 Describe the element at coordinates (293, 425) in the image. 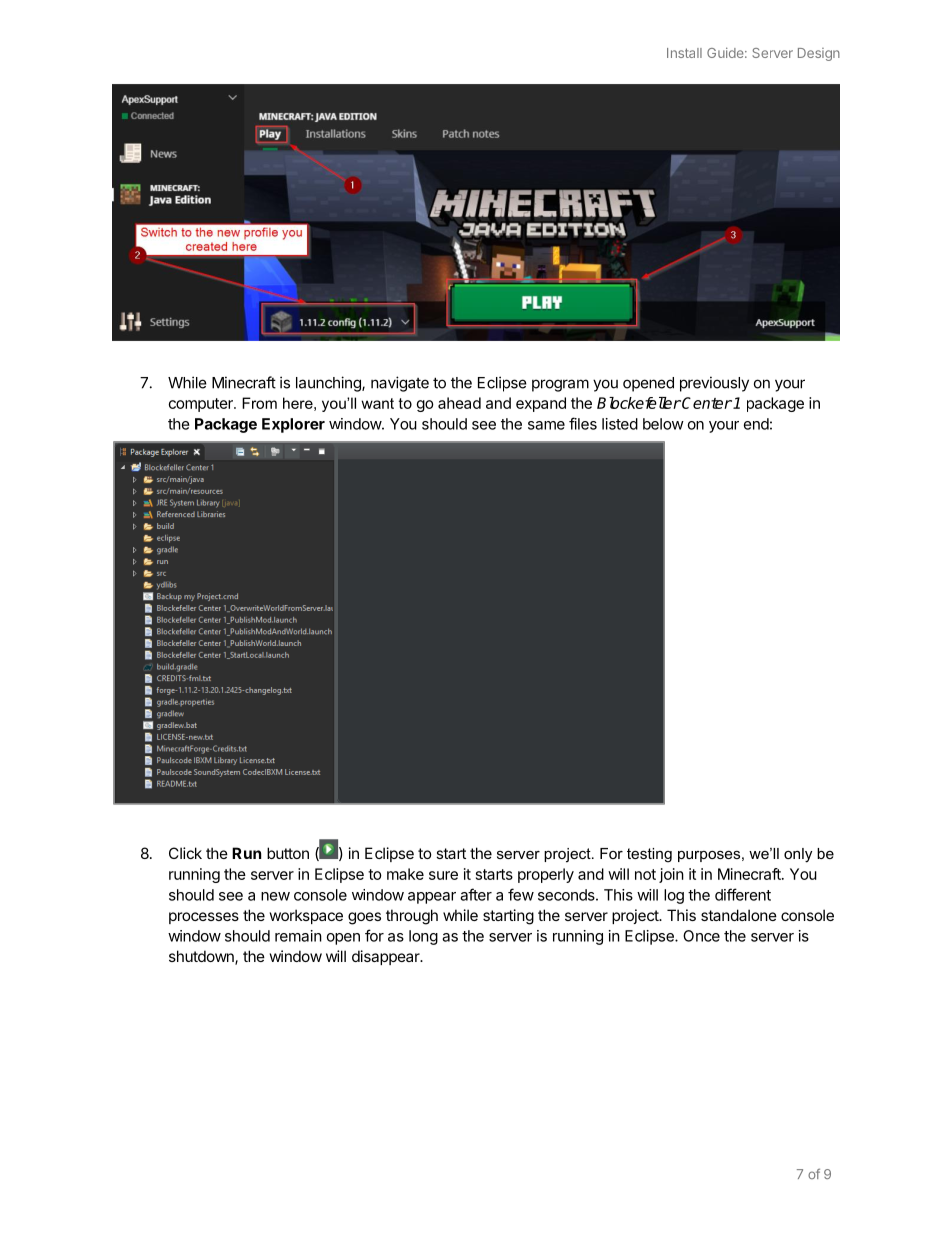

I see `Explorer` at that location.
